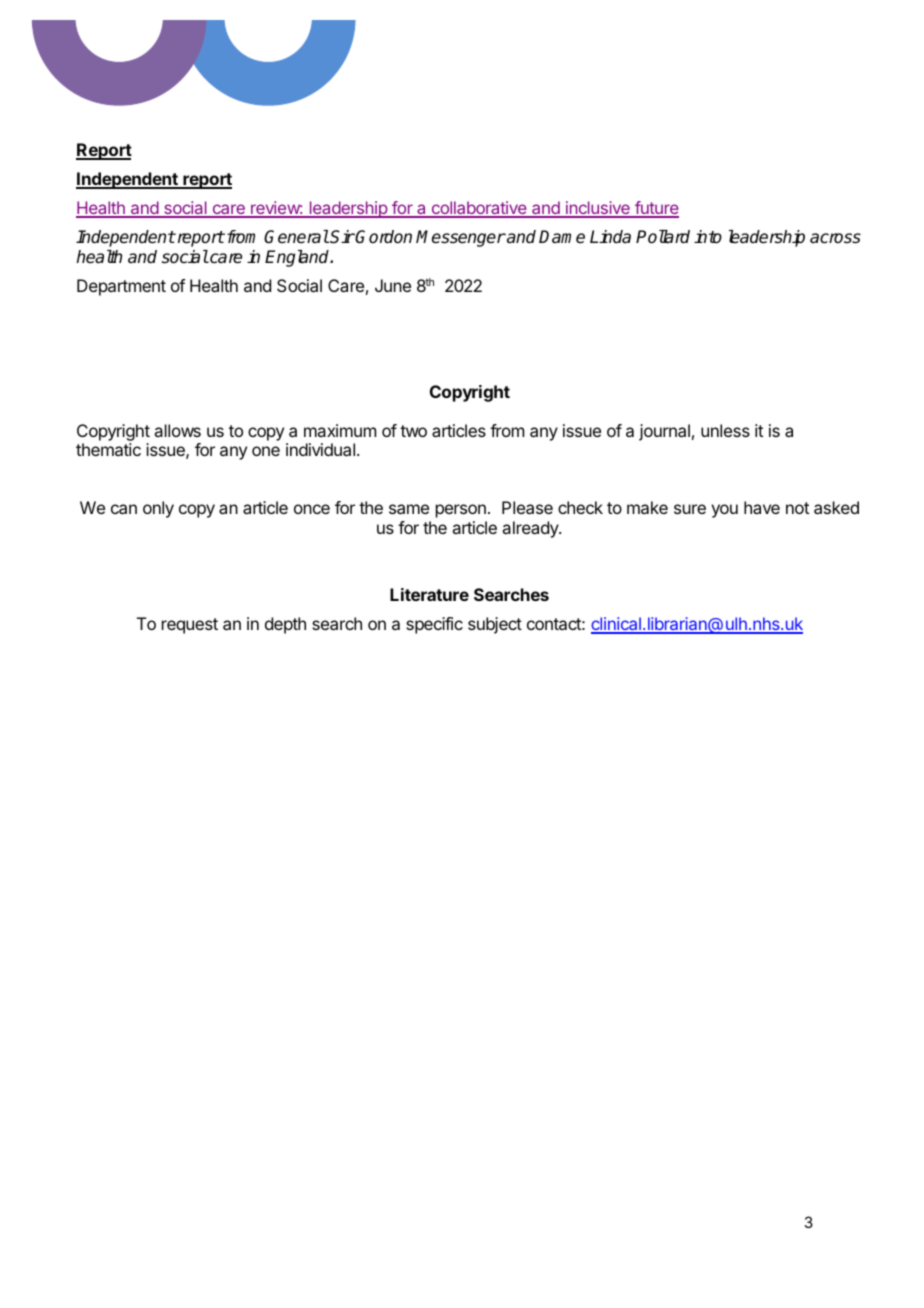 This screenshot has width=924, height=1308. Describe the element at coordinates (266, 451) in the screenshot. I see `one` at that location.
